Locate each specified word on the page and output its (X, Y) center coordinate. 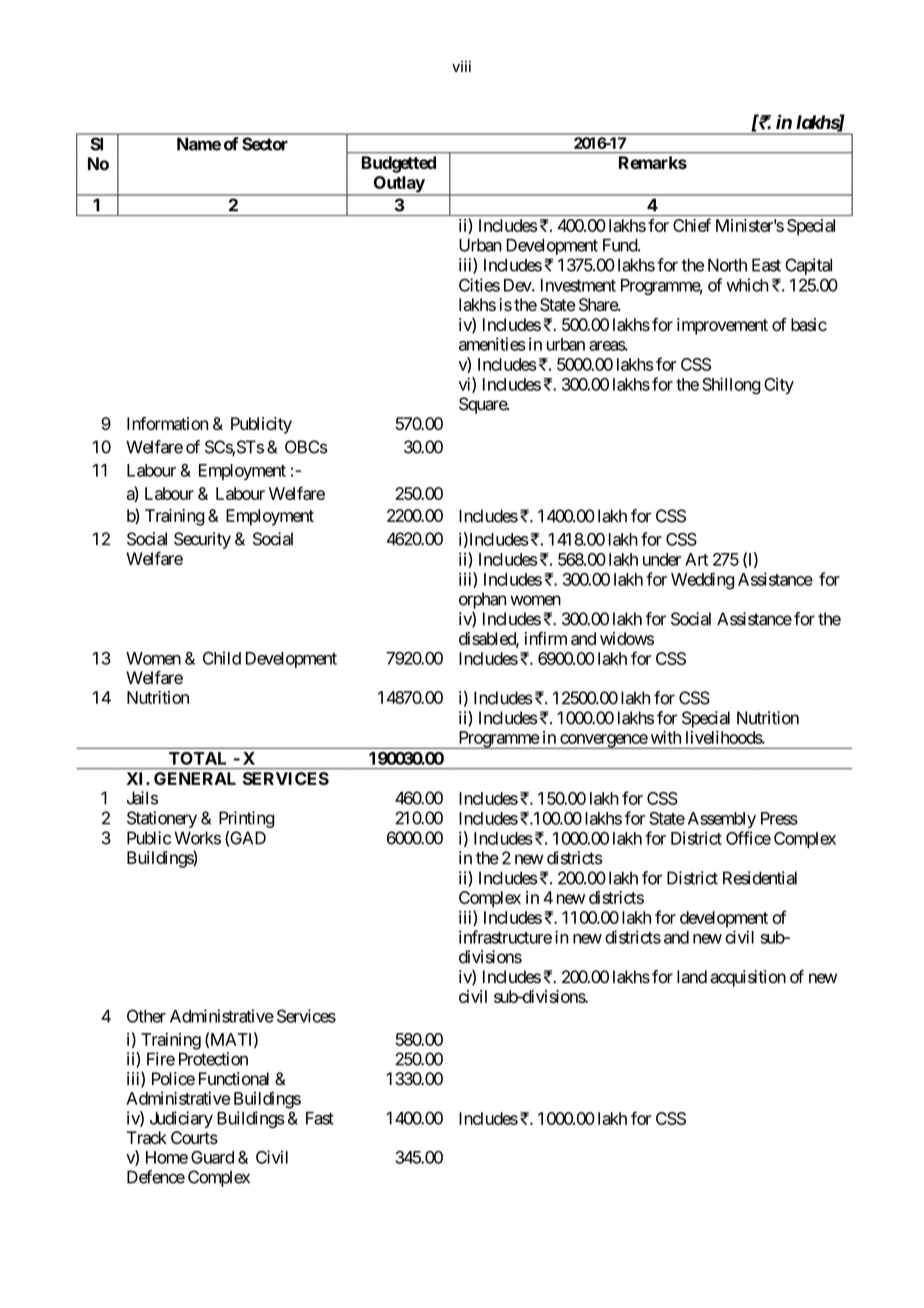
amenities (492, 344)
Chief (692, 225)
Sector (265, 144)
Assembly (722, 820)
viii (461, 66)
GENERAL (195, 778)
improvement (722, 326)
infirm (546, 638)
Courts (194, 1137)
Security (202, 540)
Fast (320, 1118)
